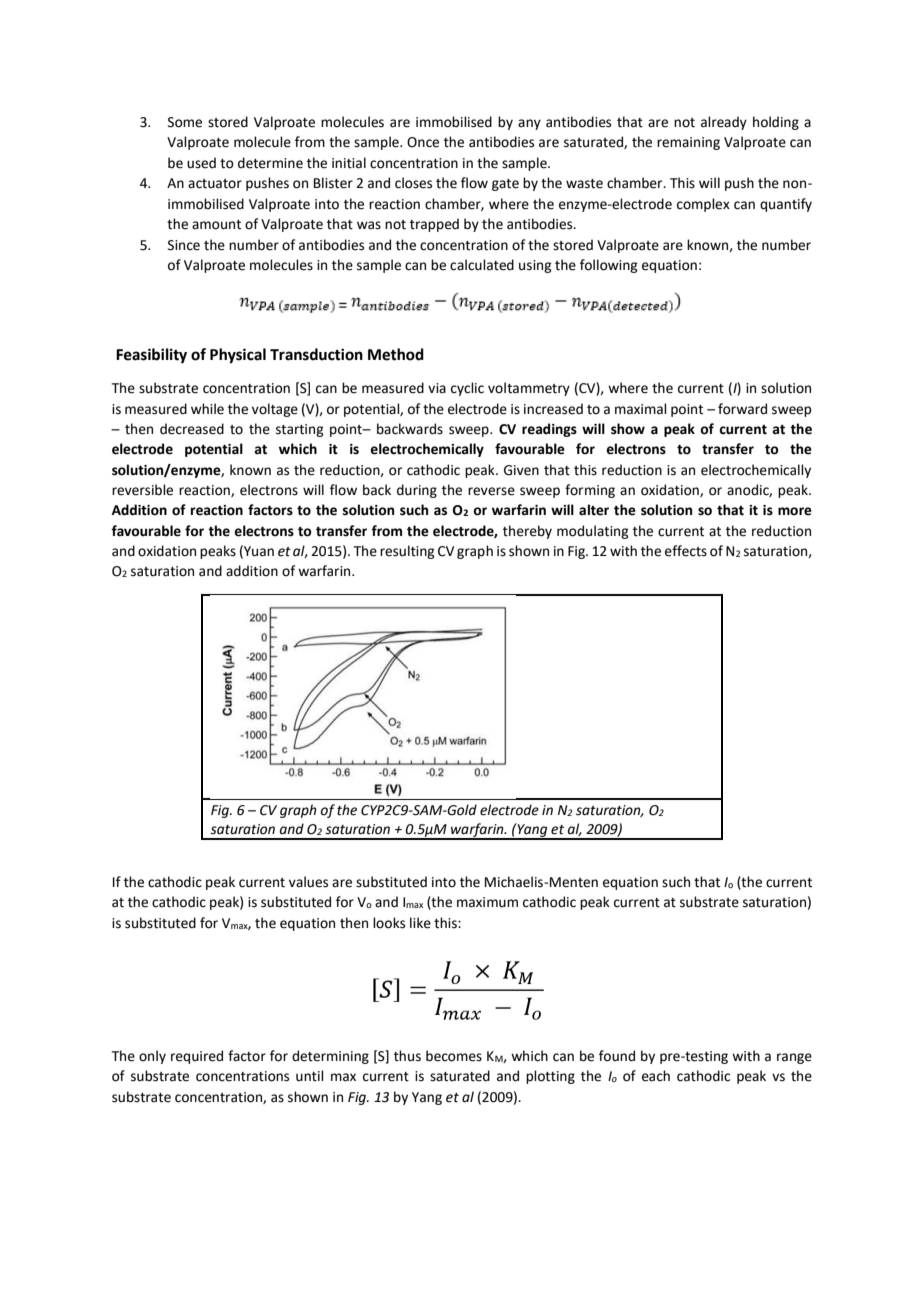 The image size is (924, 1308). I want to click on remaining, so click(688, 143).
